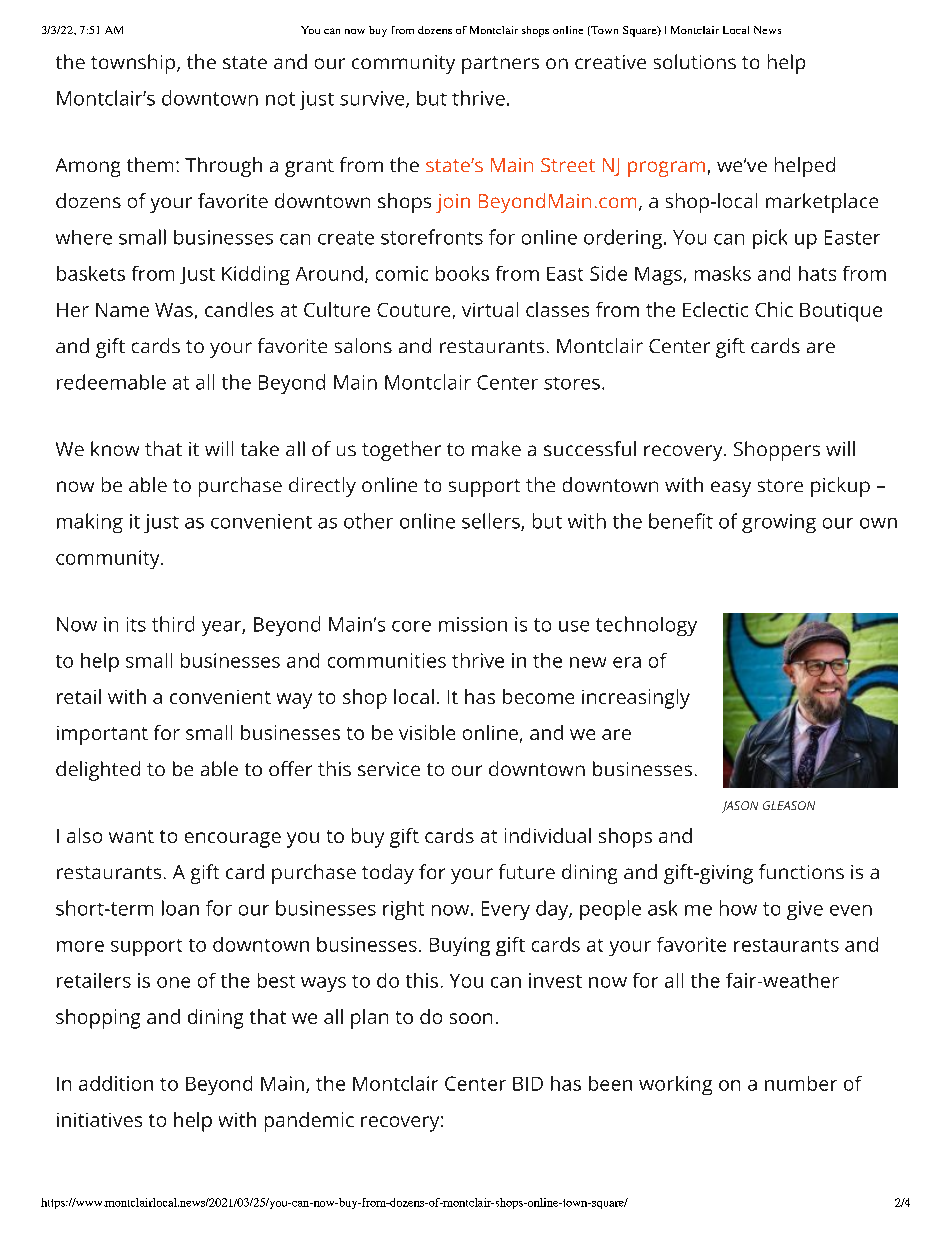 This image has height=1233, width=952. What do you see at coordinates (116, 1083) in the image?
I see `addition` at bounding box center [116, 1083].
